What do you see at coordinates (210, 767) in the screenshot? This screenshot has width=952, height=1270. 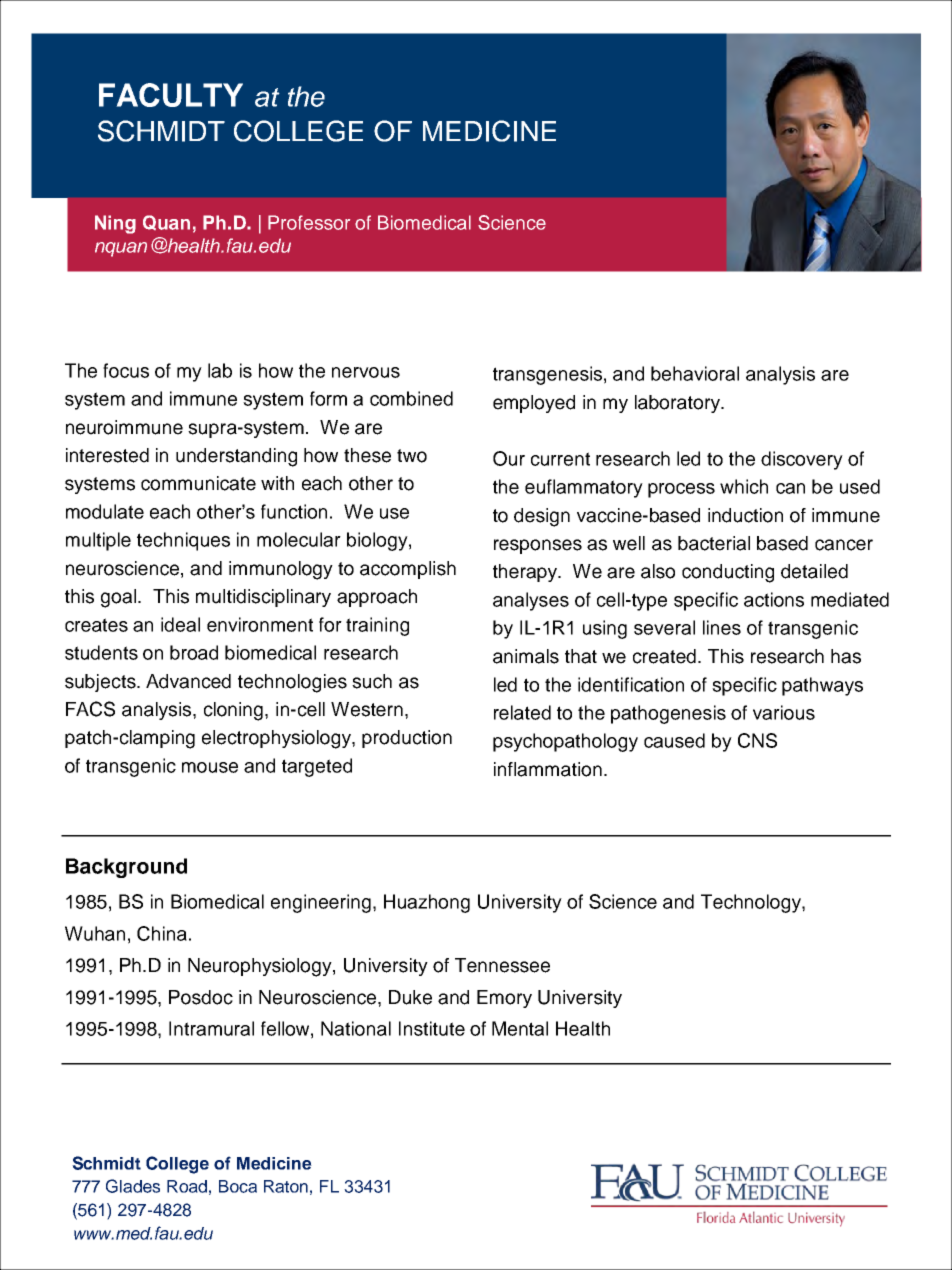 I see `mouse` at bounding box center [210, 767].
